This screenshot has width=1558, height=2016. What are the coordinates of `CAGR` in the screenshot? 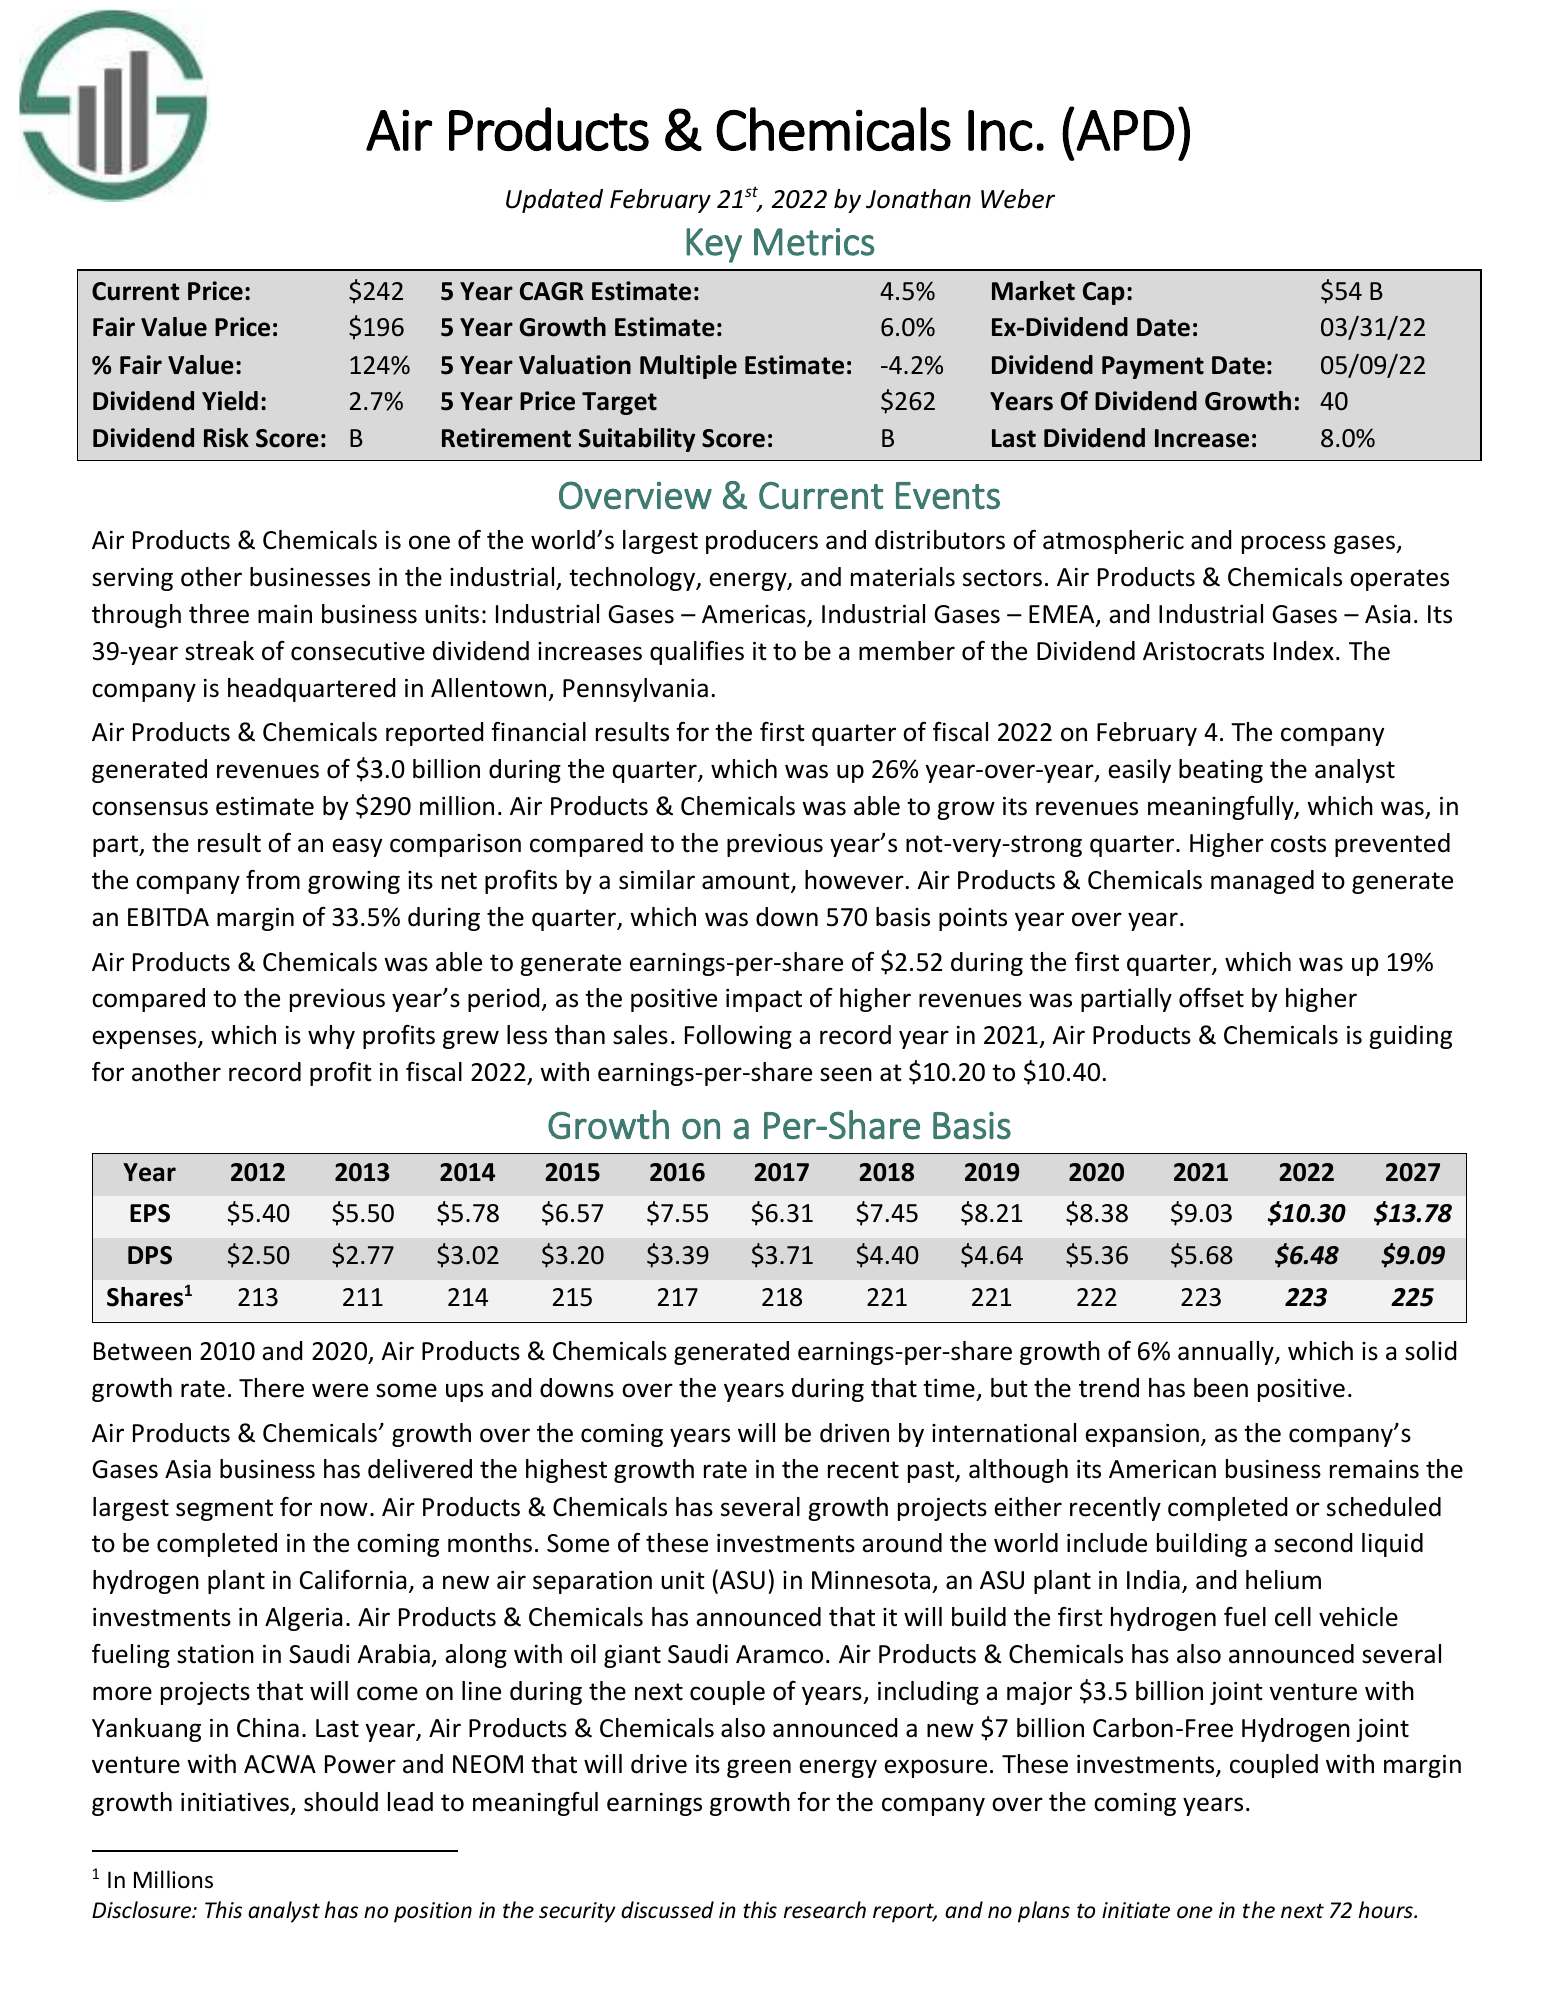 It's located at (552, 291).
